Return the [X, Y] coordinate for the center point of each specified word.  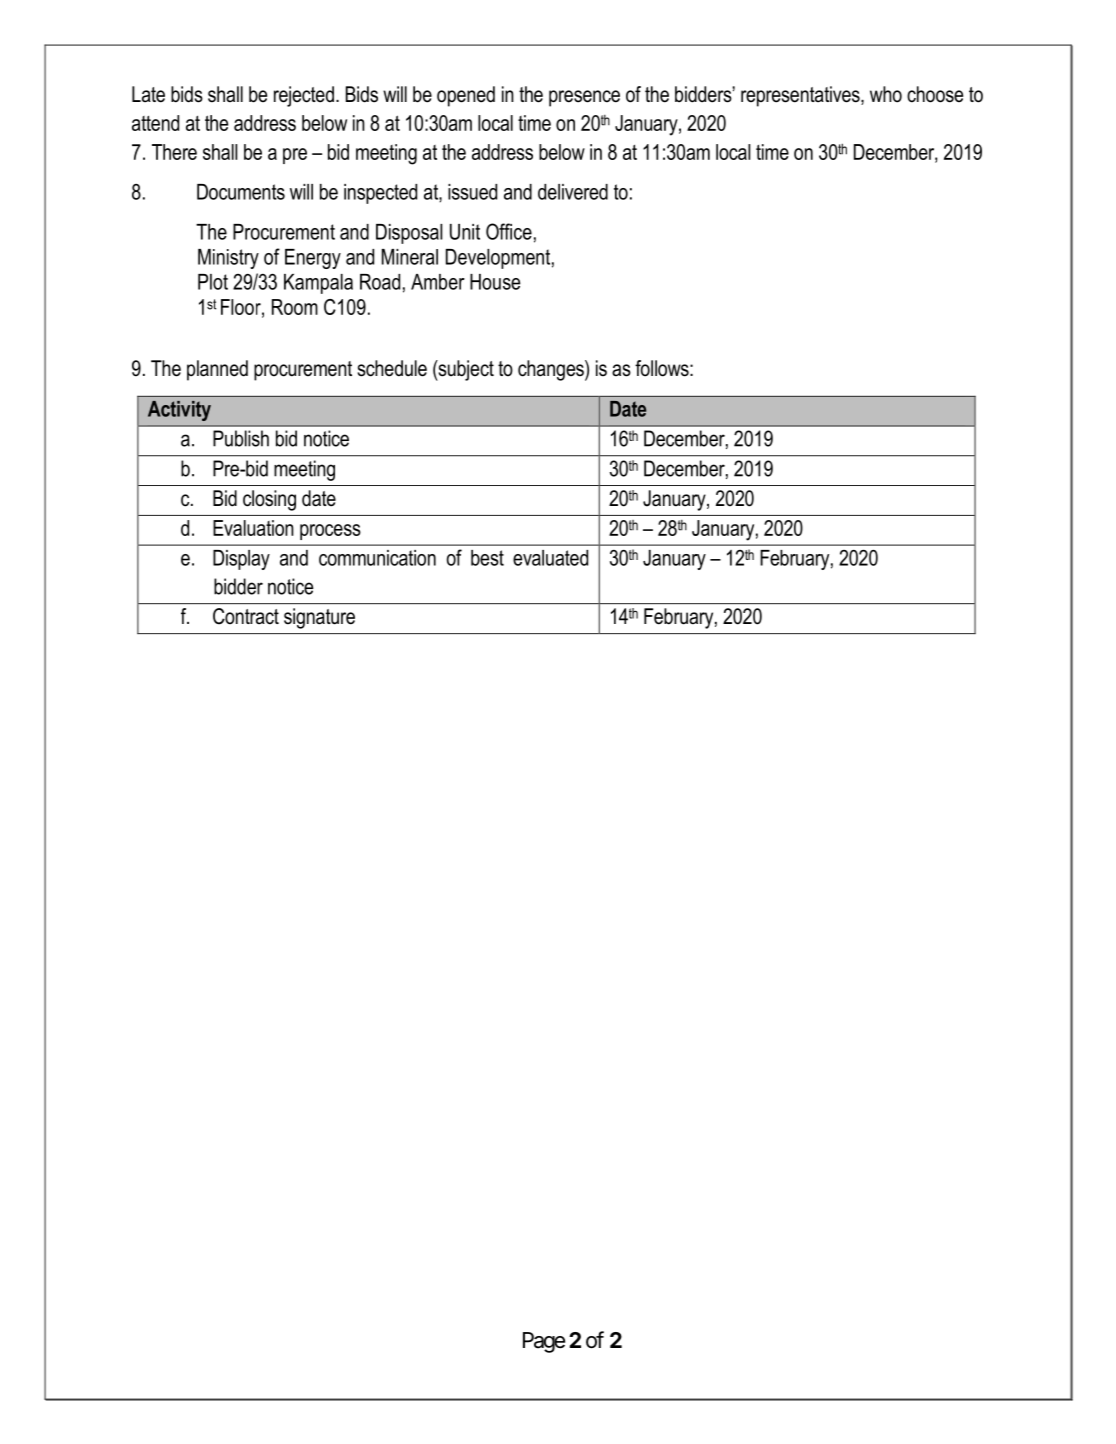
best [487, 558]
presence [584, 98]
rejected [304, 96]
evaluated [550, 558]
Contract [246, 616]
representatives [801, 96]
